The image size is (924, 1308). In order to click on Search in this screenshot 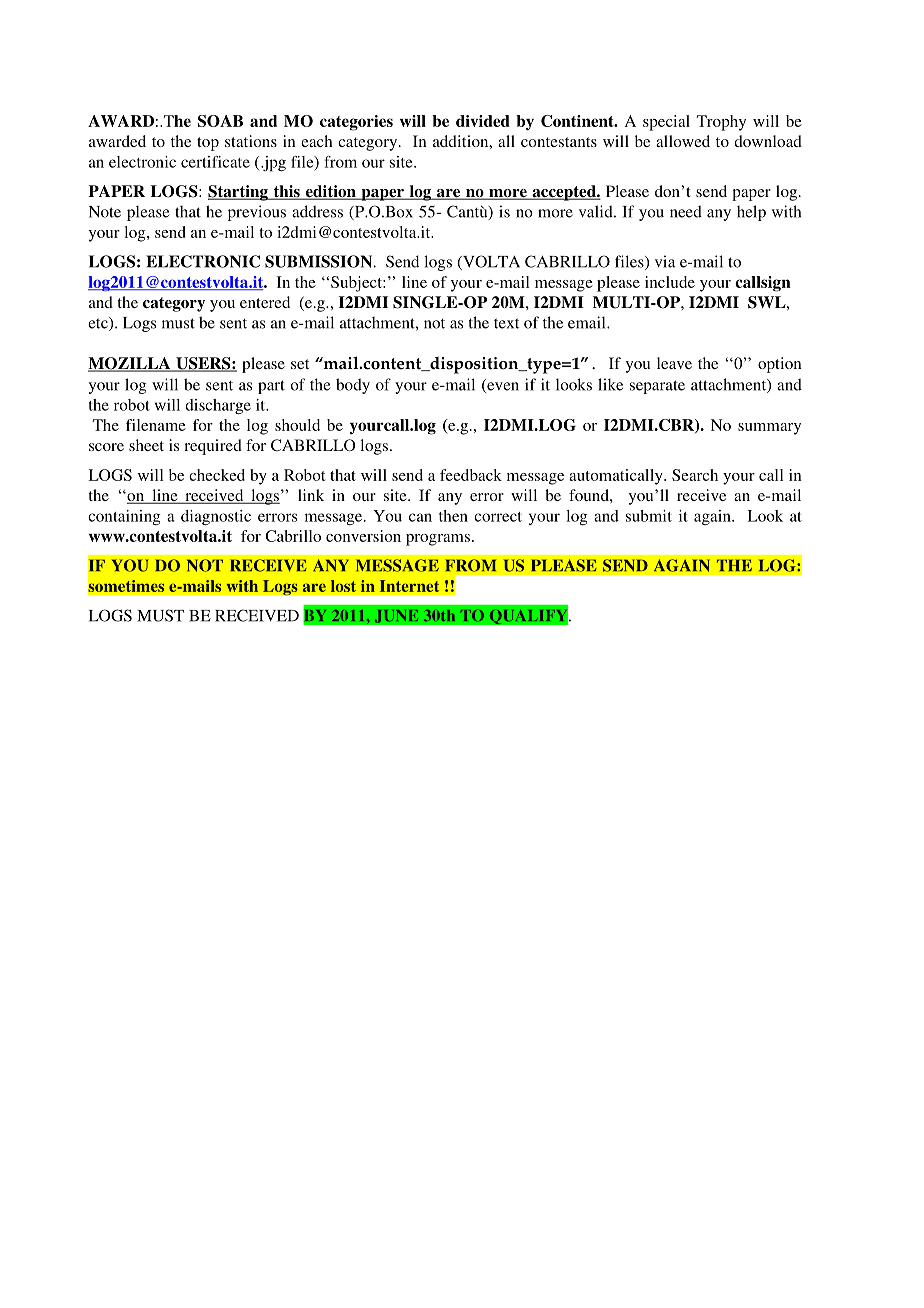, I will do `click(695, 475)`.
